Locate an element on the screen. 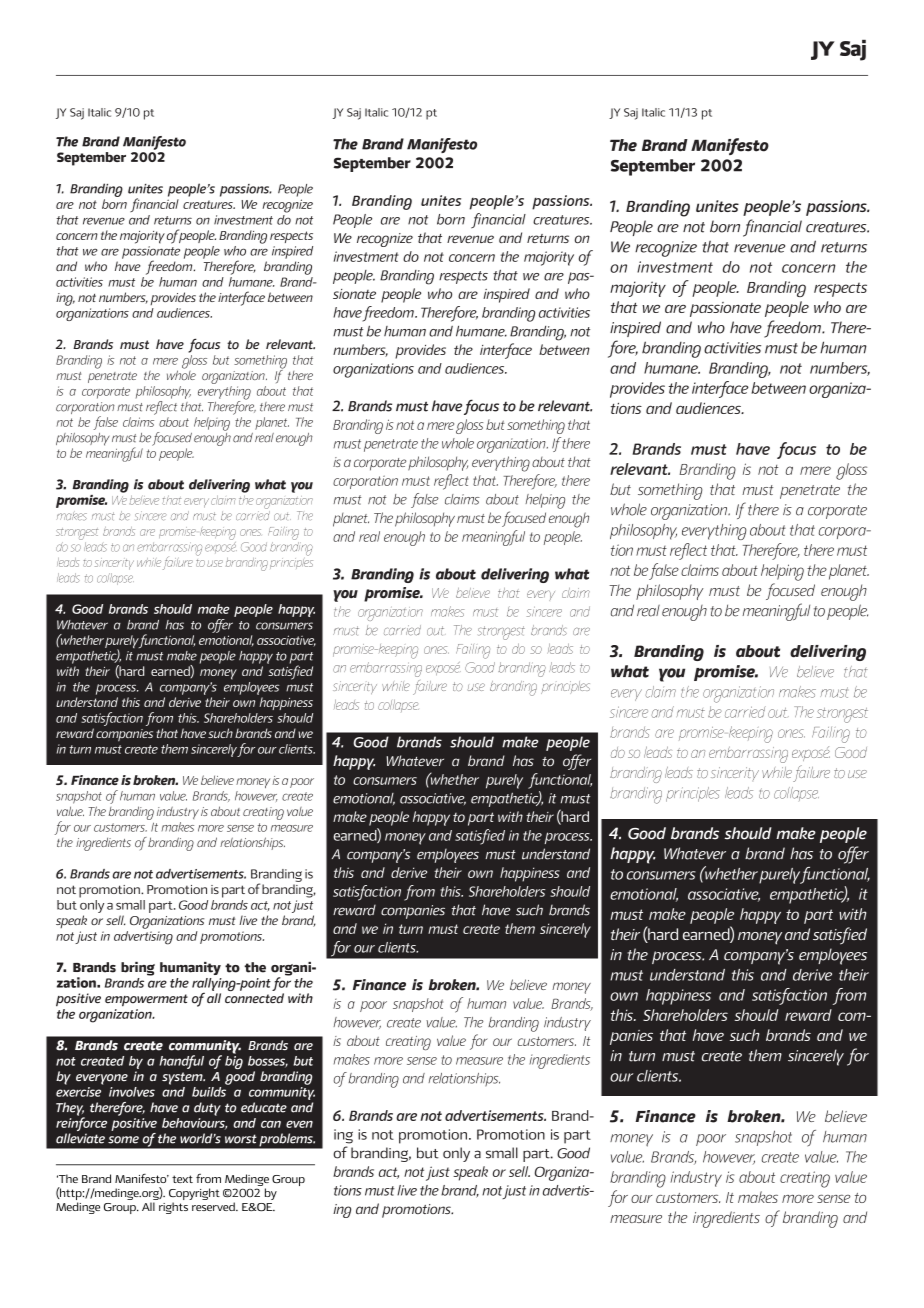 Image resolution: width=924 pixels, height=1308 pixels. big is located at coordinates (234, 1061).
